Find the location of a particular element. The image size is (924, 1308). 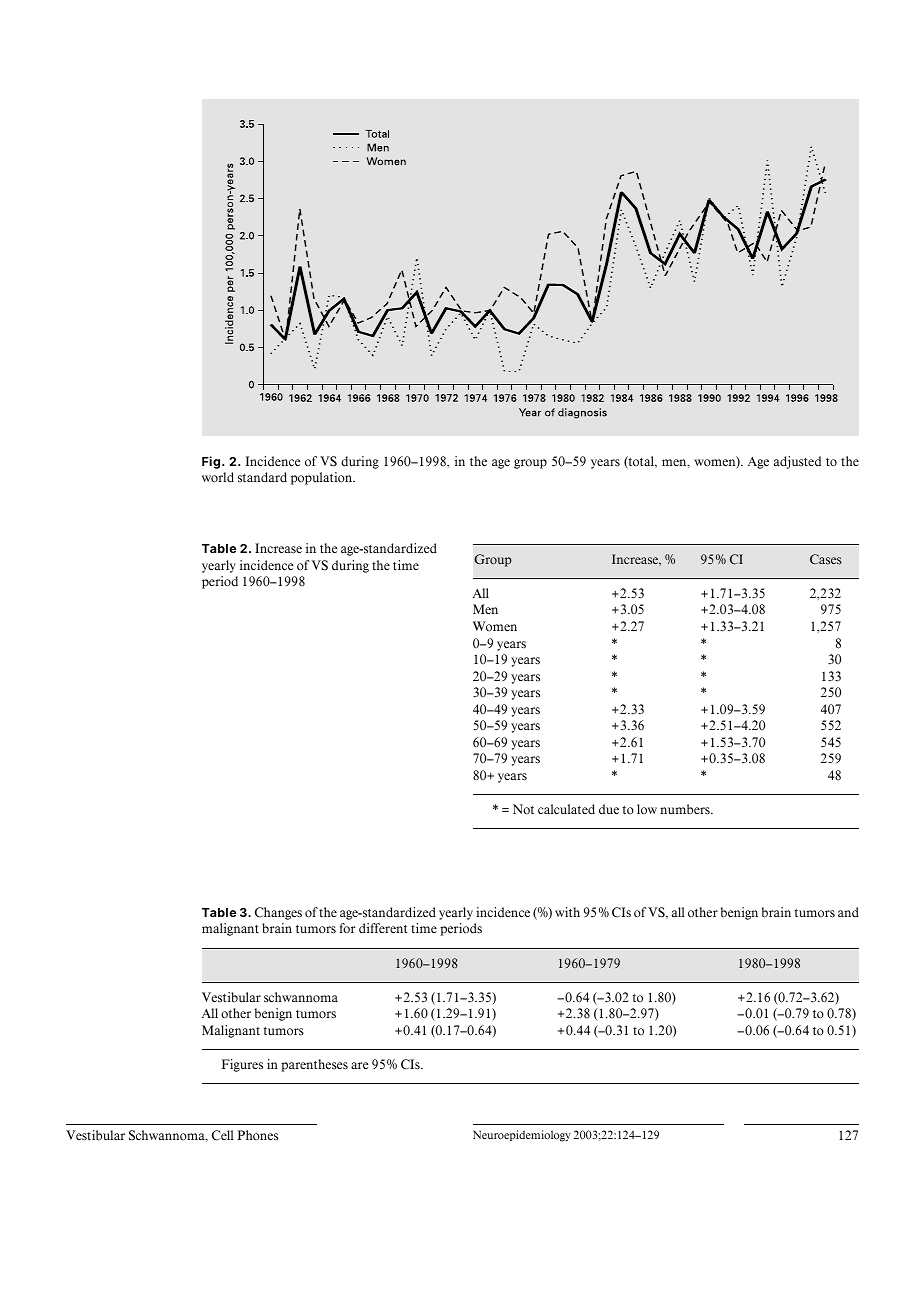

parentheses is located at coordinates (314, 1065).
